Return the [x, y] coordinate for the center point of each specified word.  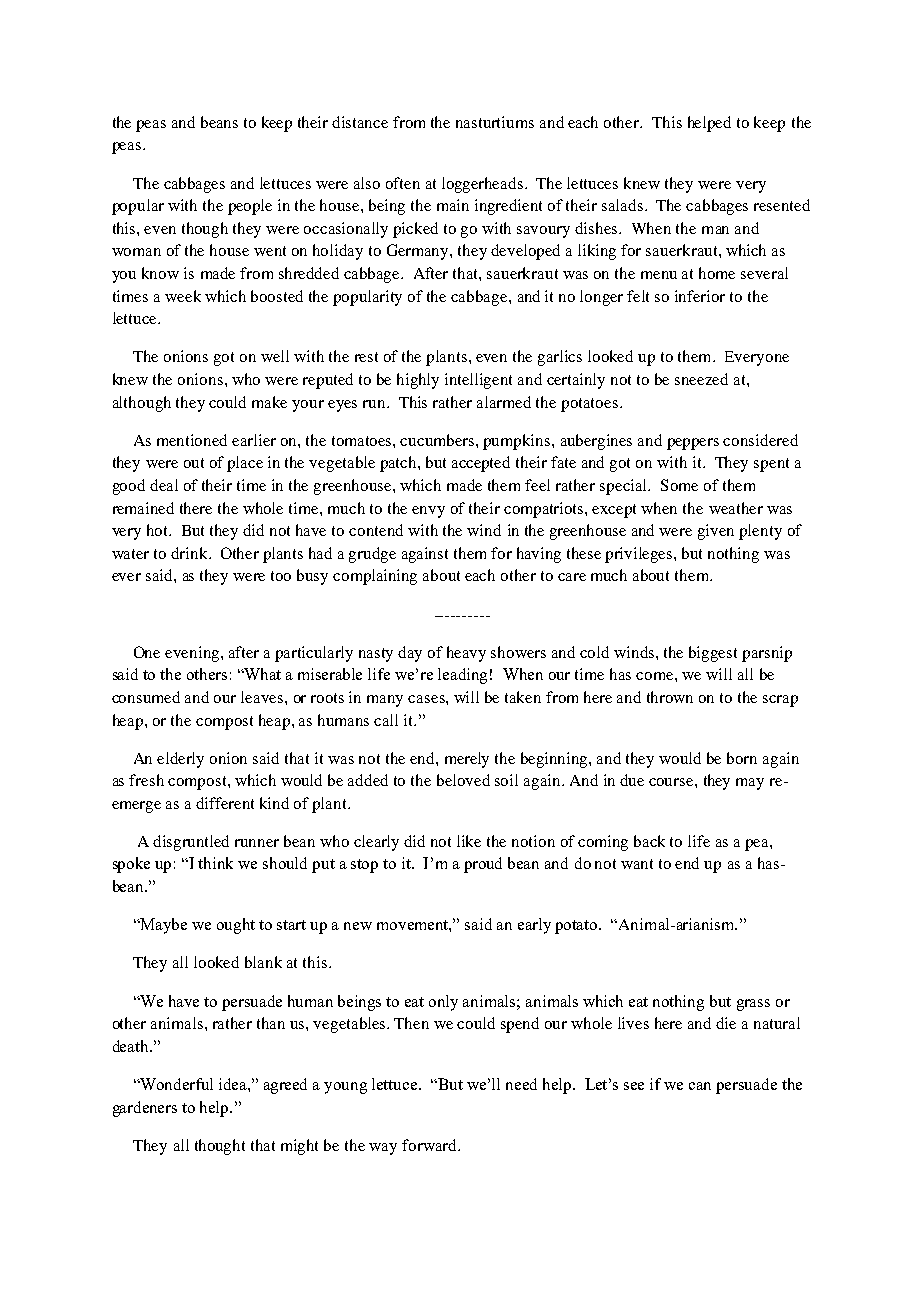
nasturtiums [495, 122]
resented [782, 205]
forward [430, 1145]
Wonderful [176, 1084]
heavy [466, 654]
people [250, 207]
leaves [263, 697]
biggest [713, 654]
